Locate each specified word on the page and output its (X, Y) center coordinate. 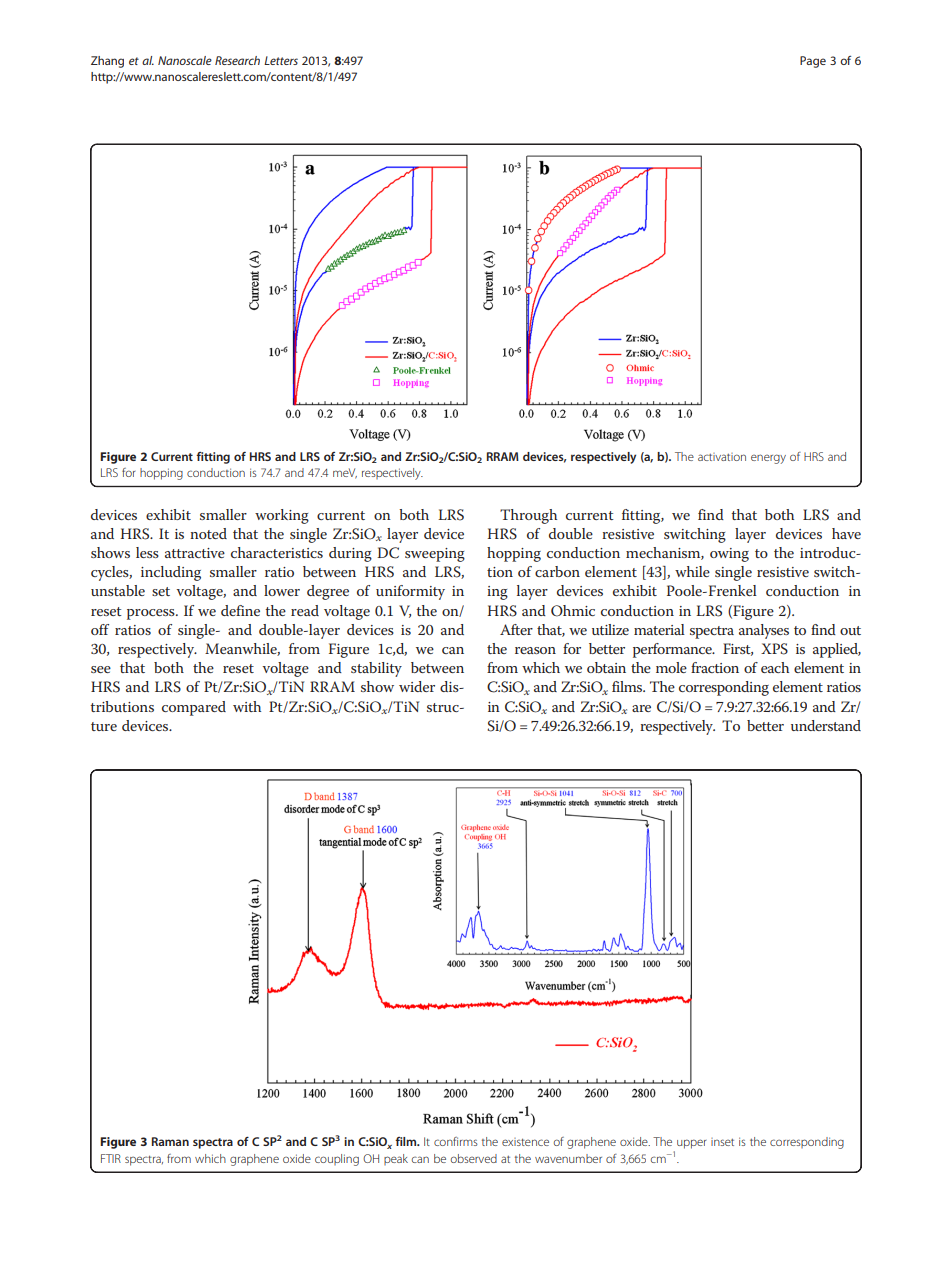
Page (813, 62)
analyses (764, 631)
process (152, 614)
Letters (281, 60)
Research (237, 60)
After (516, 629)
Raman (170, 1141)
